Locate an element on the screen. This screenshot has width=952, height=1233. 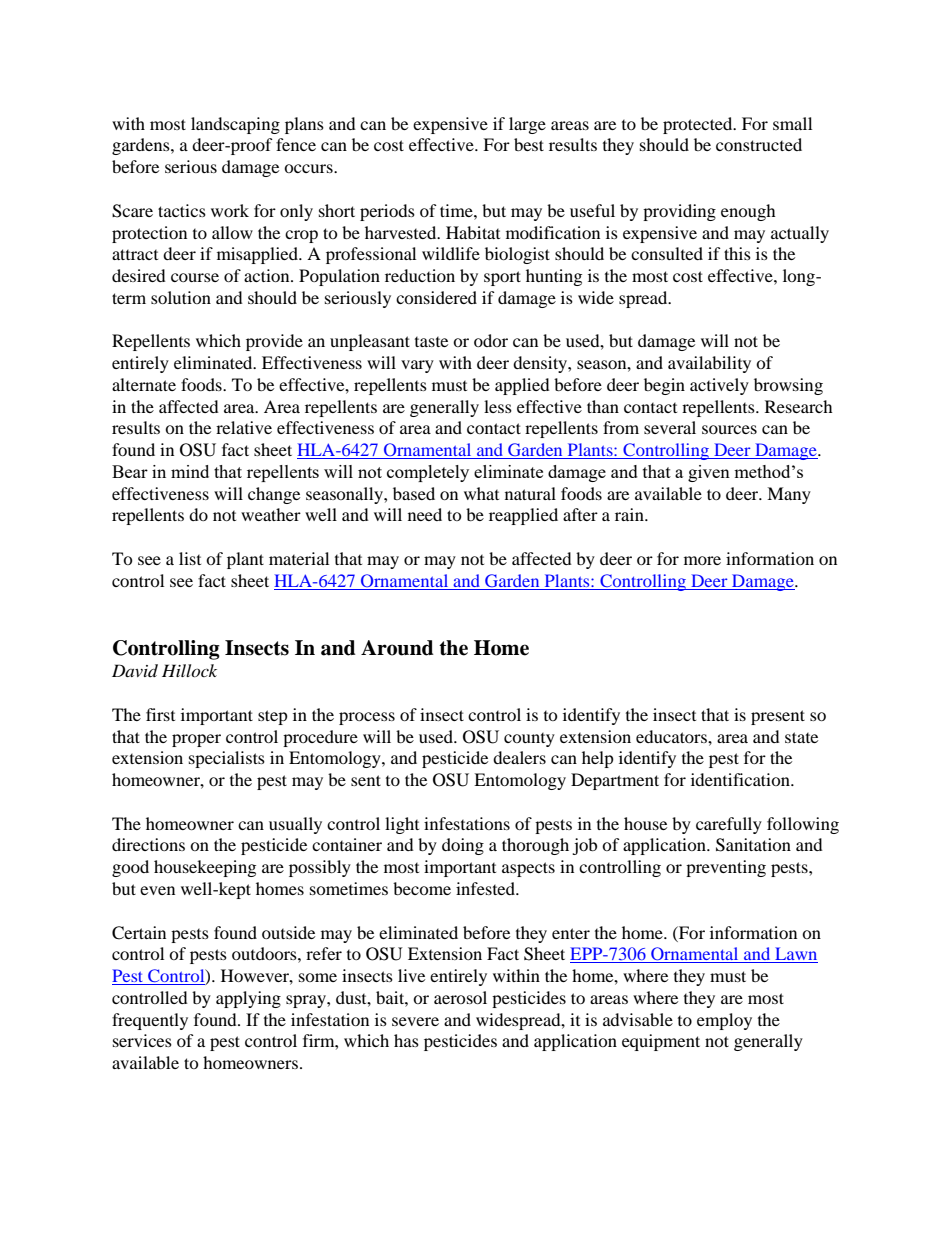
landscaping is located at coordinates (235, 125).
